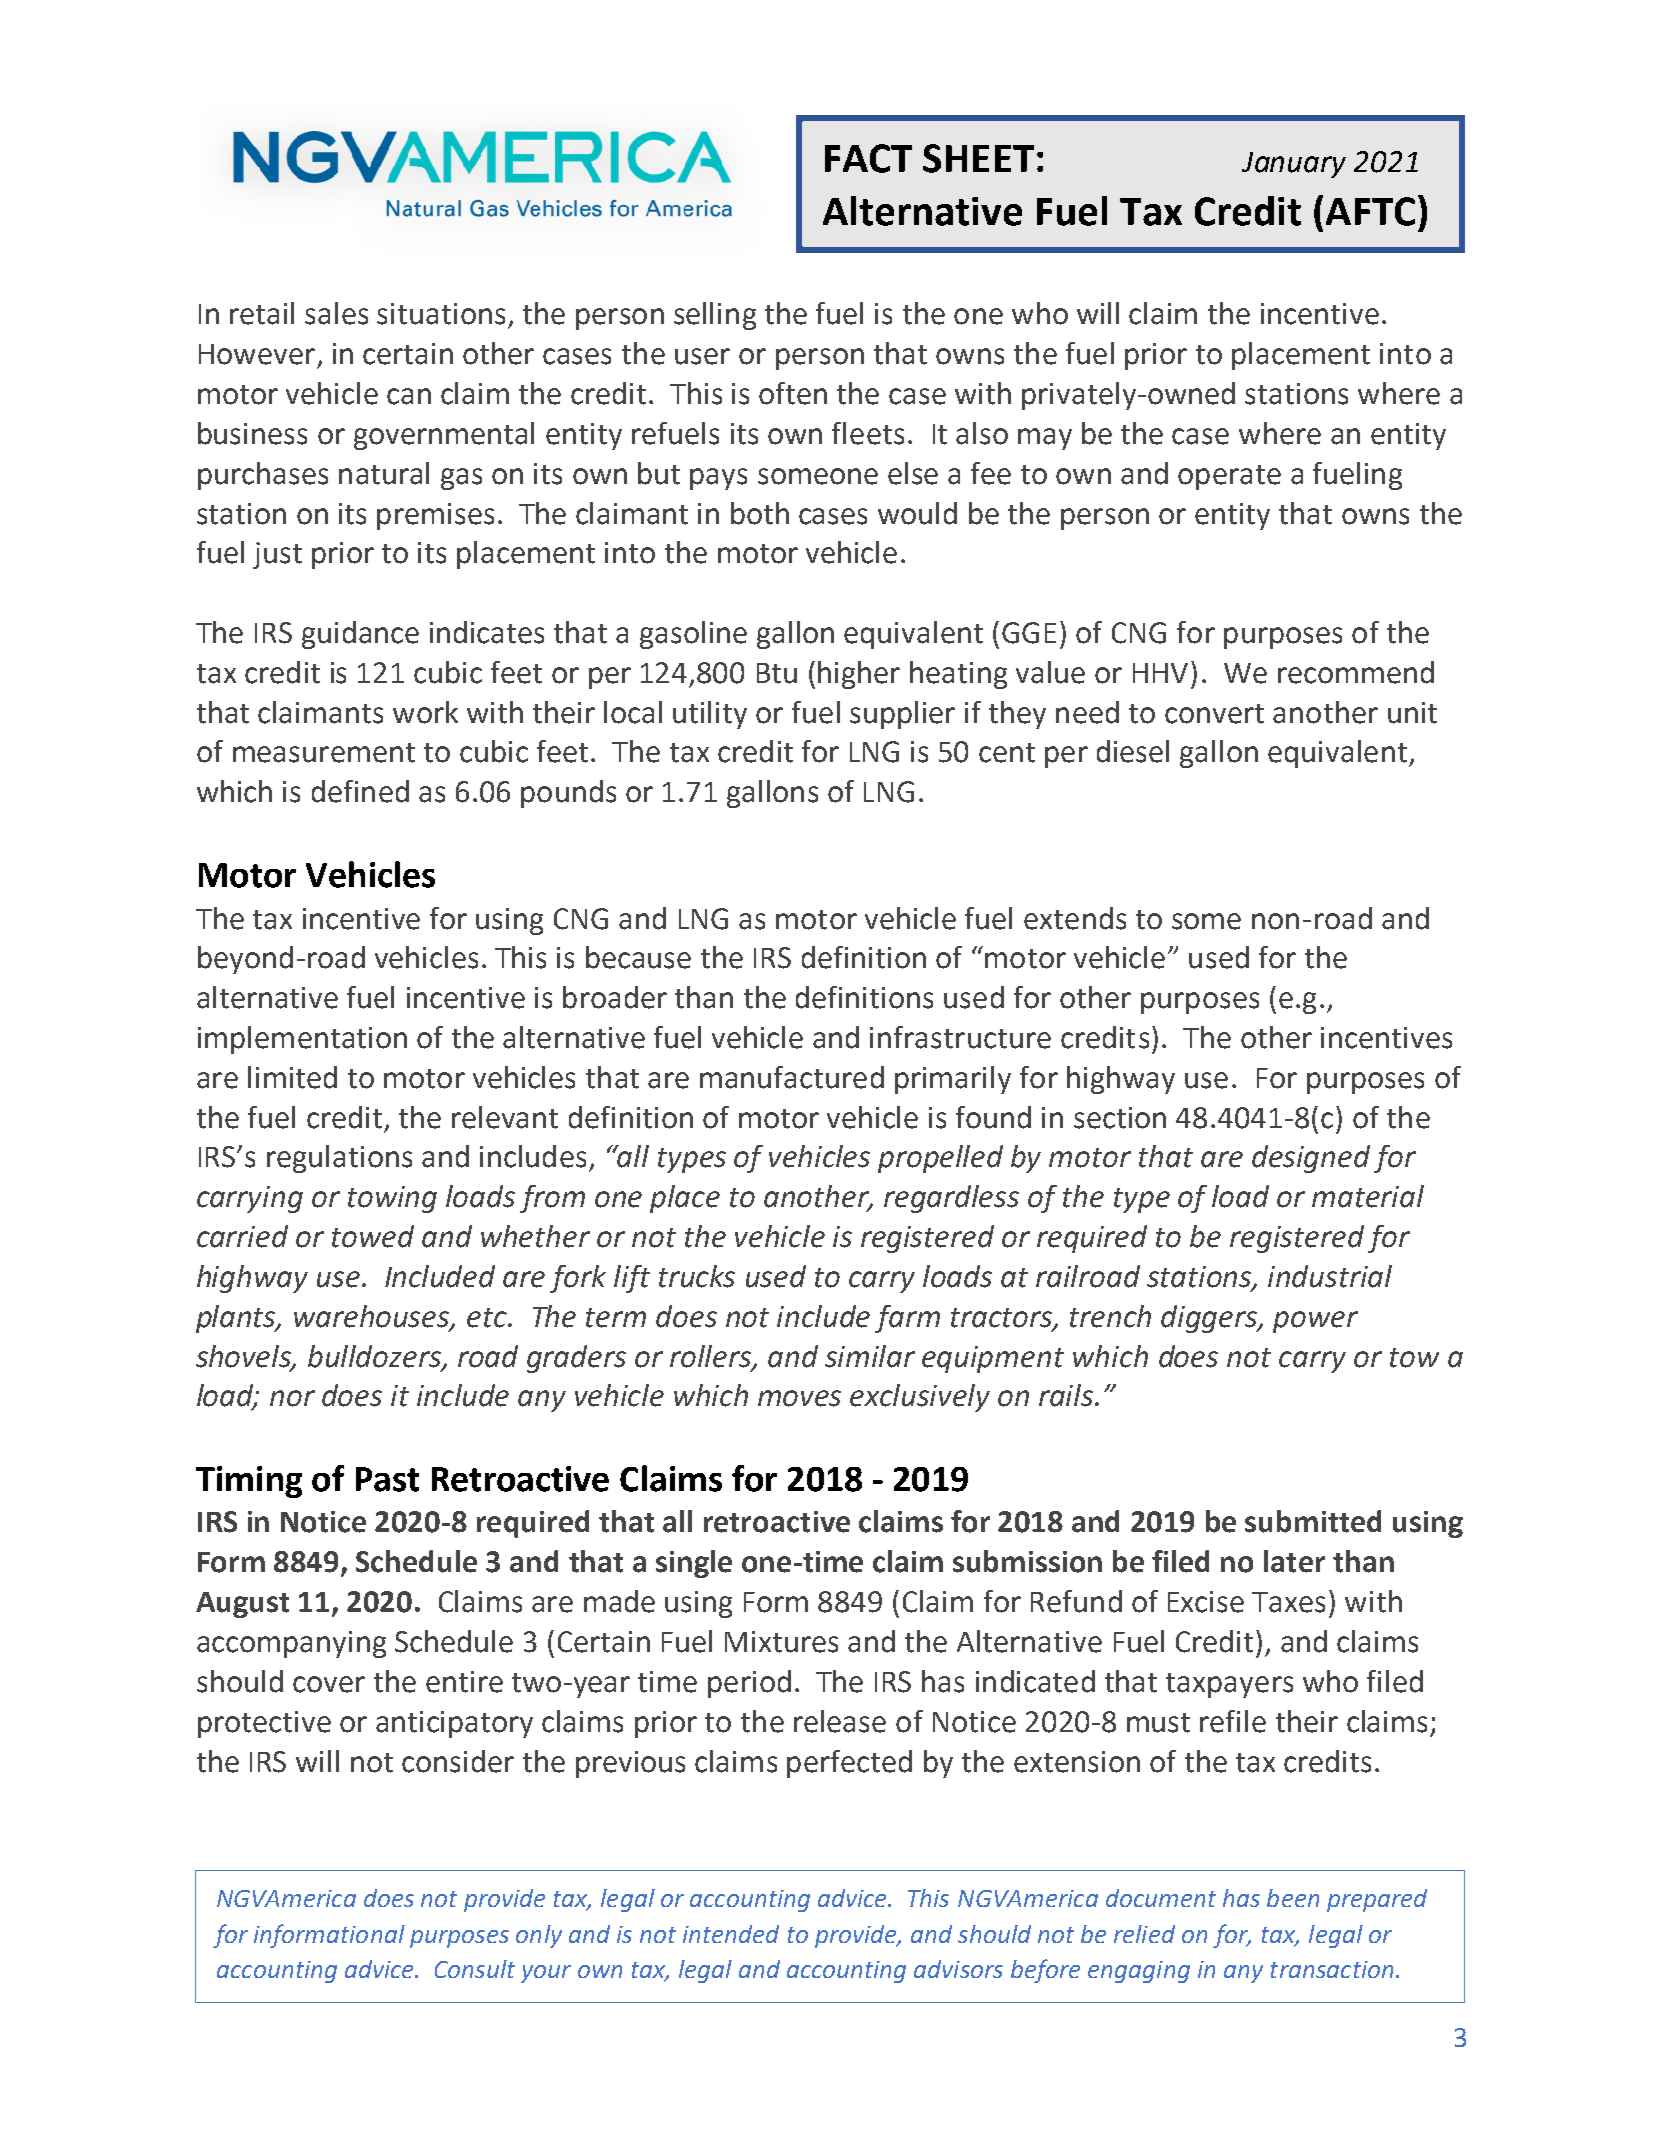 The image size is (1664, 2153). What do you see at coordinates (1311, 1159) in the screenshot?
I see `designed` at bounding box center [1311, 1159].
